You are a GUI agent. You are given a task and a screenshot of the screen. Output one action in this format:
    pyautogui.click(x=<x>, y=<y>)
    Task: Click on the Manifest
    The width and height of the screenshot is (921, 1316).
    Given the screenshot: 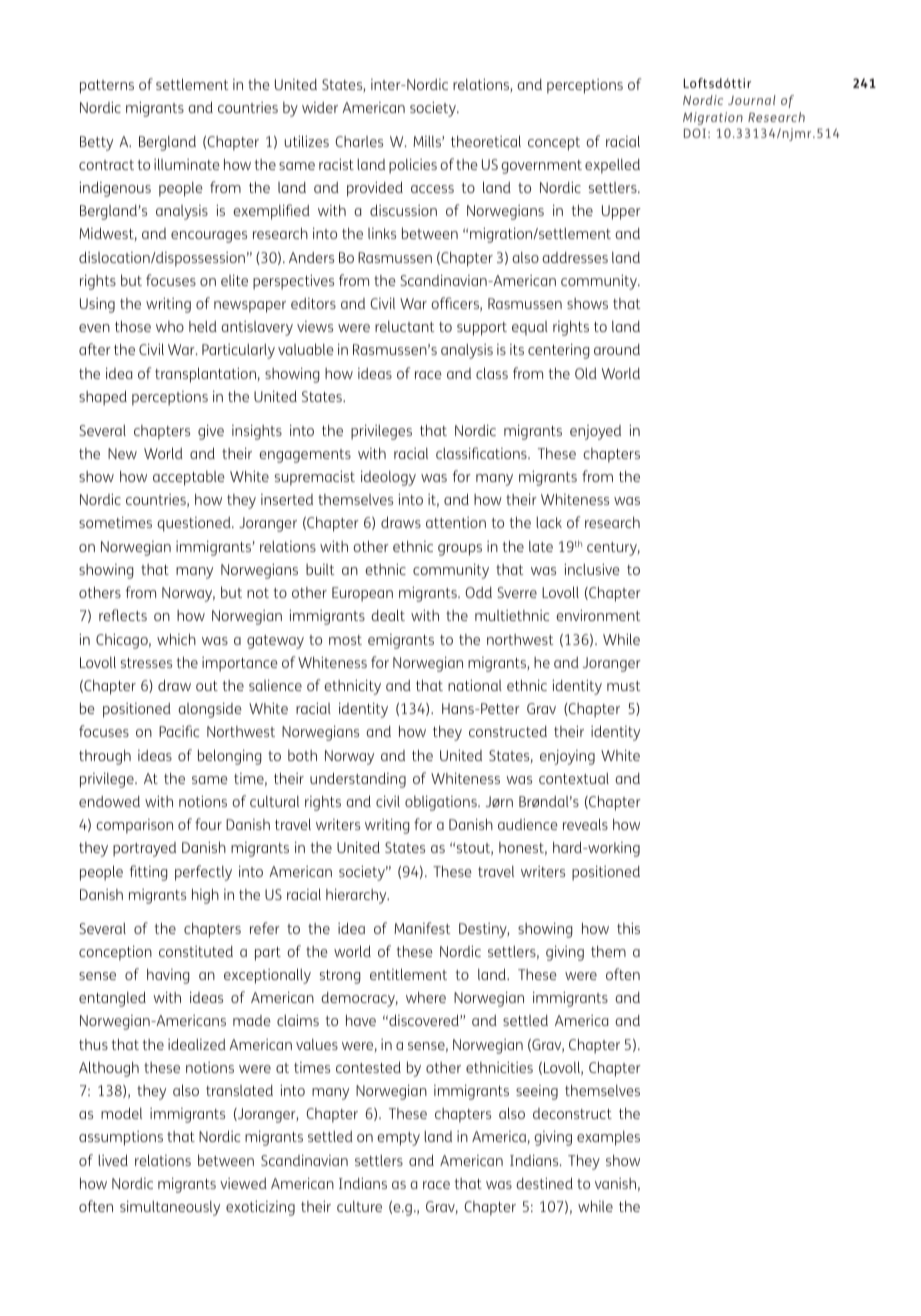 What is the action you would take?
    pyautogui.click(x=422, y=928)
